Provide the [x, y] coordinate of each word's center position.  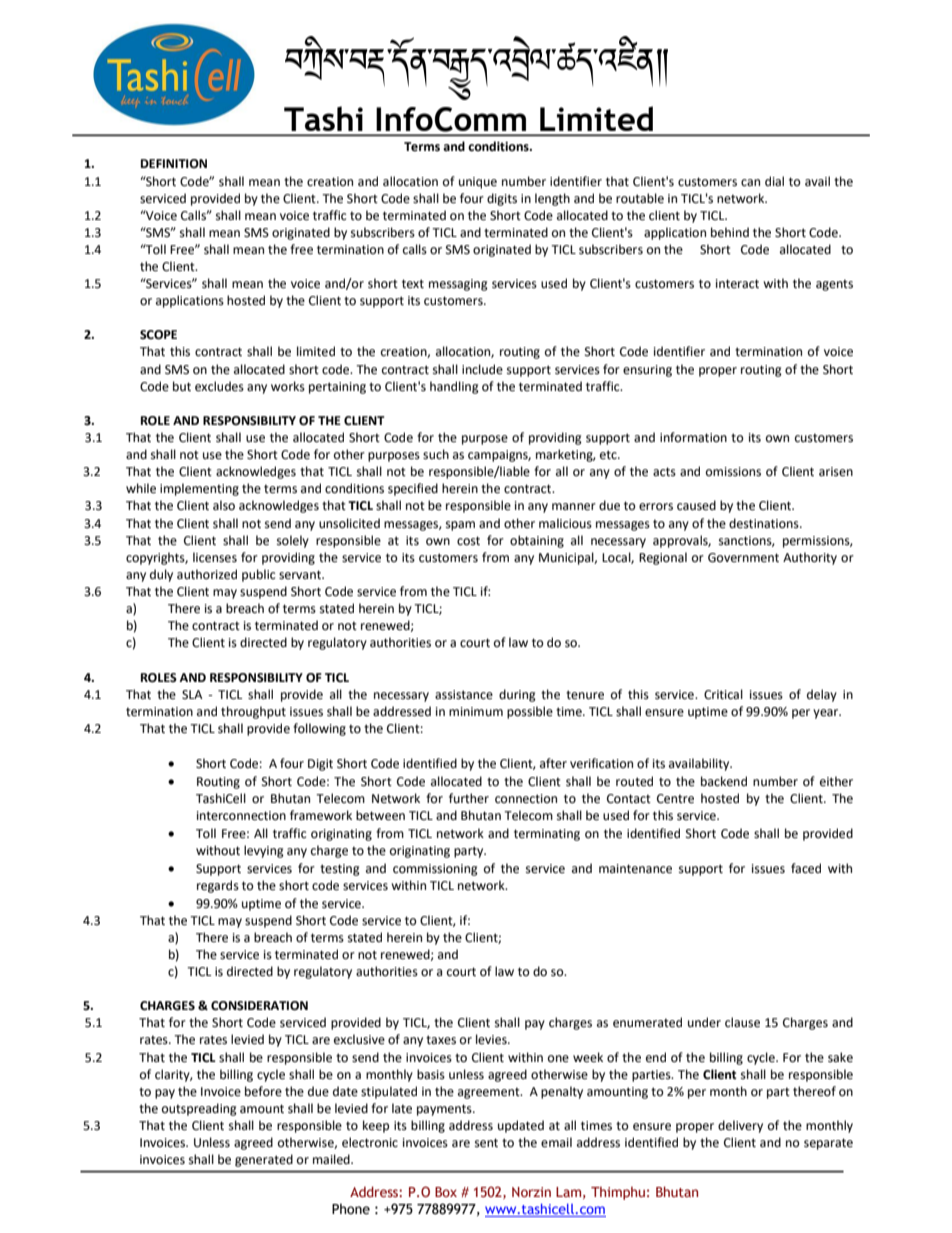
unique [478, 183]
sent [486, 1143]
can [750, 183]
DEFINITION [174, 164]
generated [264, 1160]
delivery [740, 1126]
